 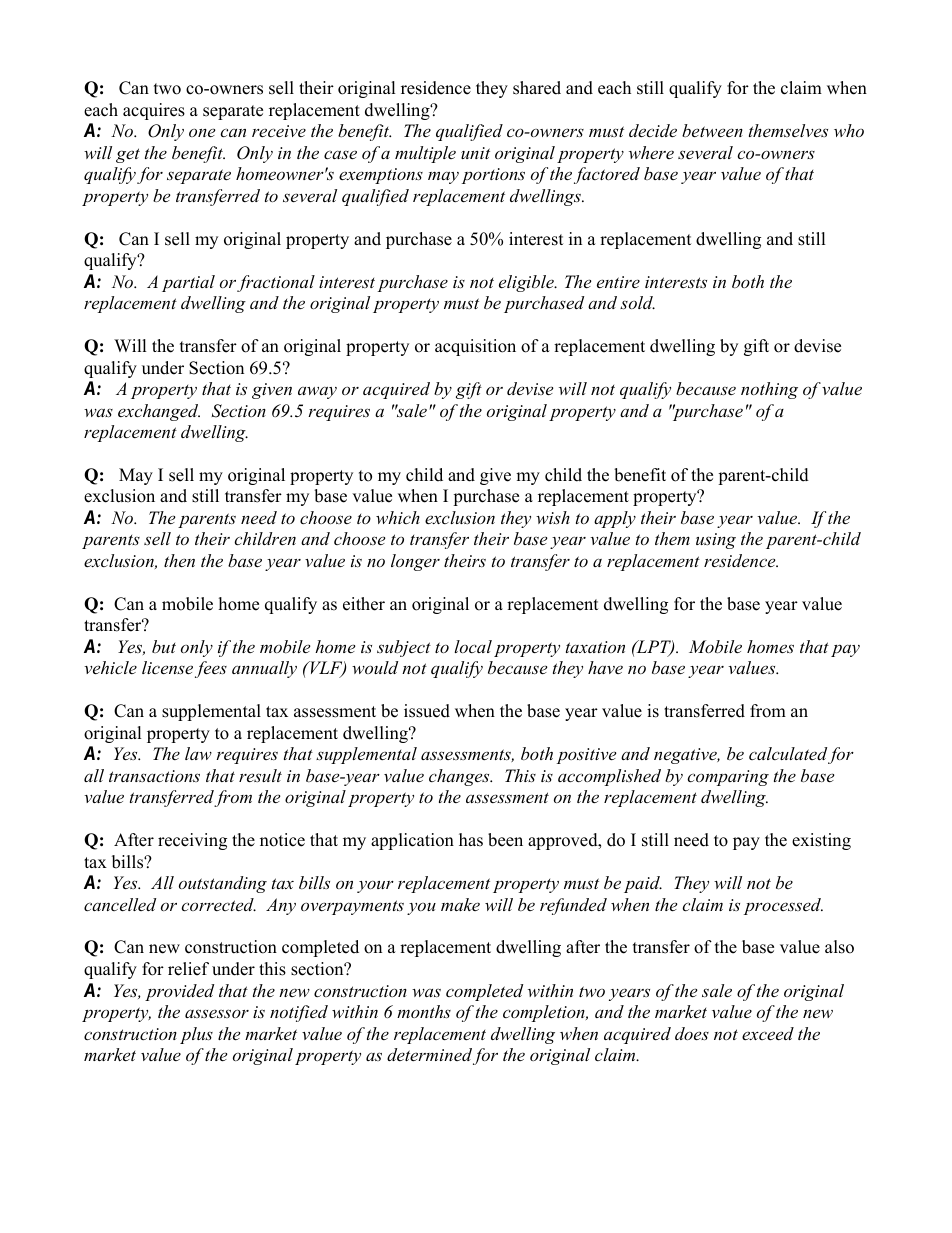 What do you see at coordinates (415, 562) in the screenshot?
I see `longer` at bounding box center [415, 562].
